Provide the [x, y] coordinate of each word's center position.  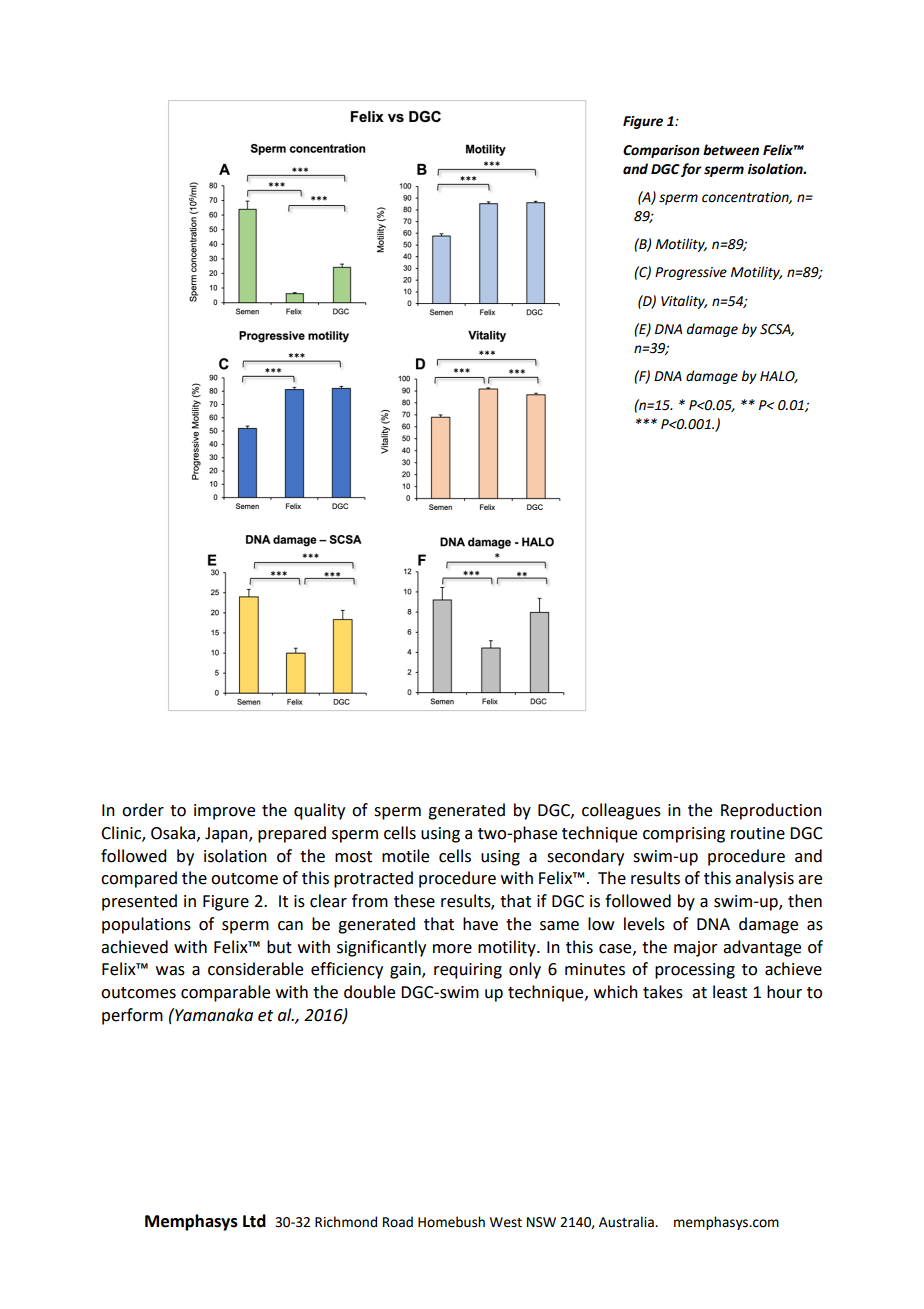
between [731, 150]
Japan [227, 835]
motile [405, 856]
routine [758, 833]
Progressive [691, 273]
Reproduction [771, 811]
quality [319, 811]
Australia [627, 1222]
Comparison [661, 151]
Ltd [254, 1221]
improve [224, 812]
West [506, 1222]
